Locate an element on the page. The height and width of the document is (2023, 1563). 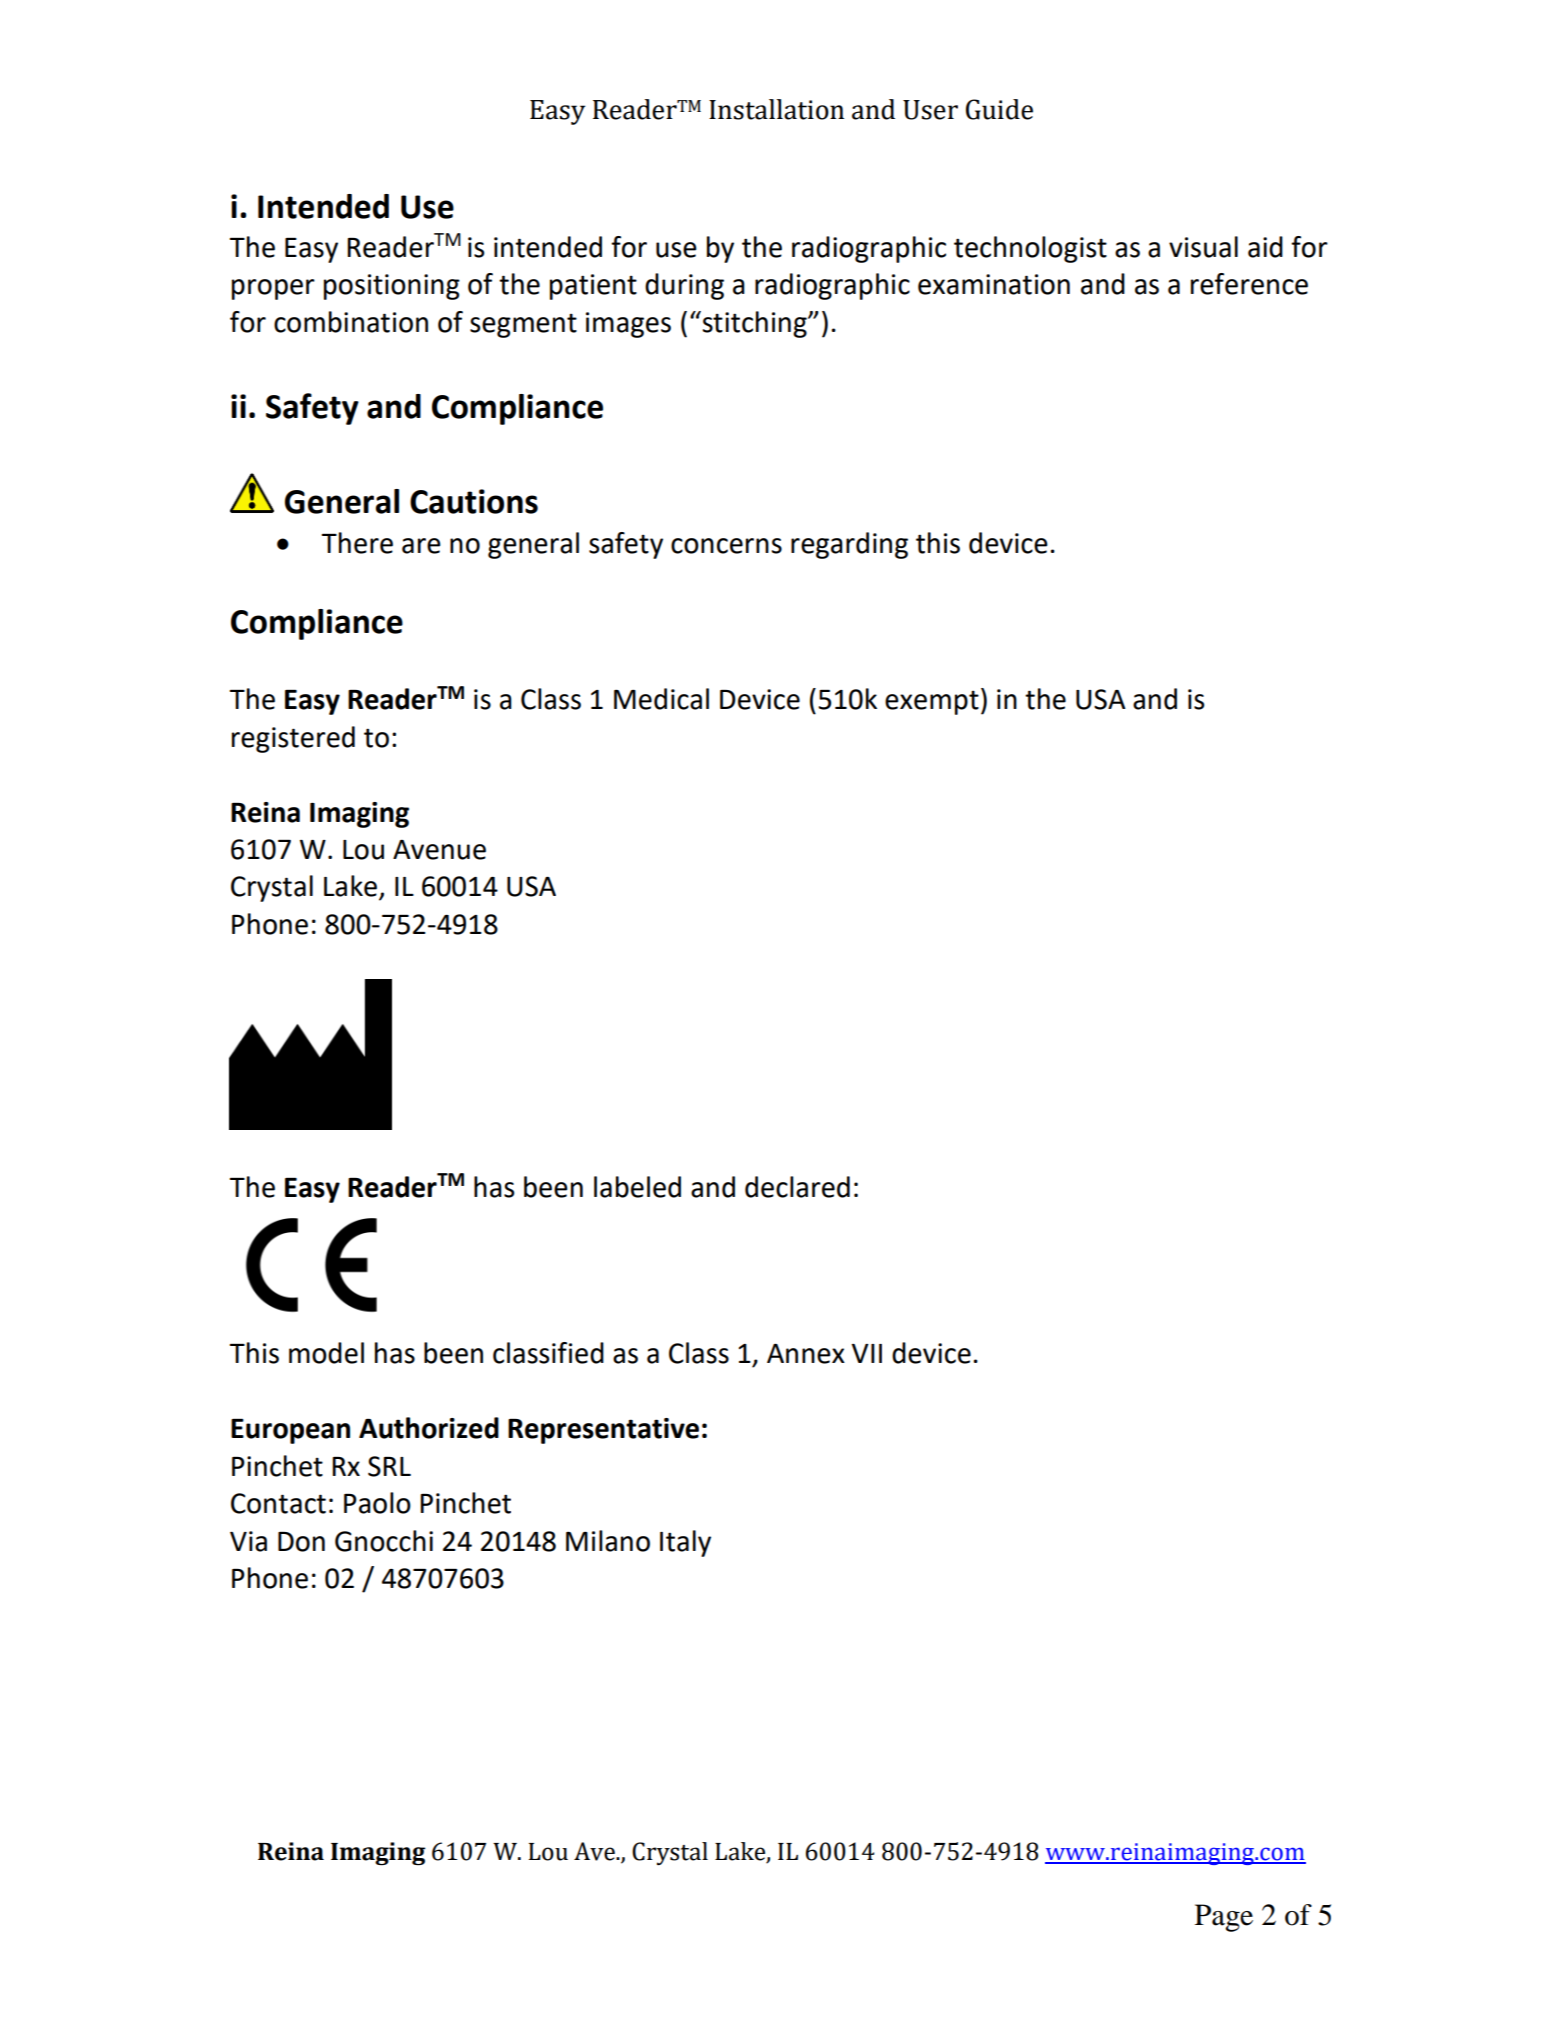
visual is located at coordinates (1203, 247).
